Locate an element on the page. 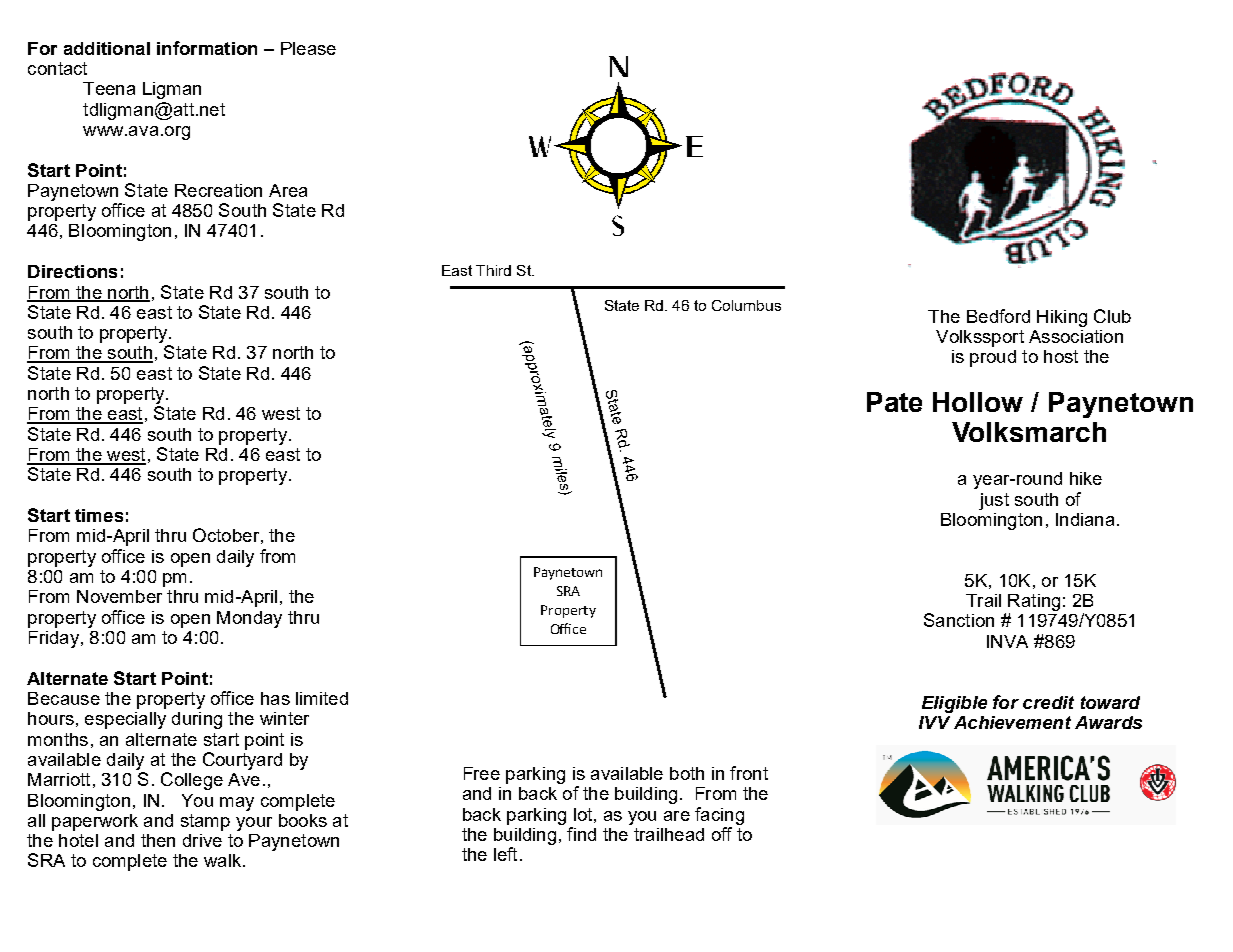 This page has height=952, width=1233. Pate is located at coordinates (894, 402).
